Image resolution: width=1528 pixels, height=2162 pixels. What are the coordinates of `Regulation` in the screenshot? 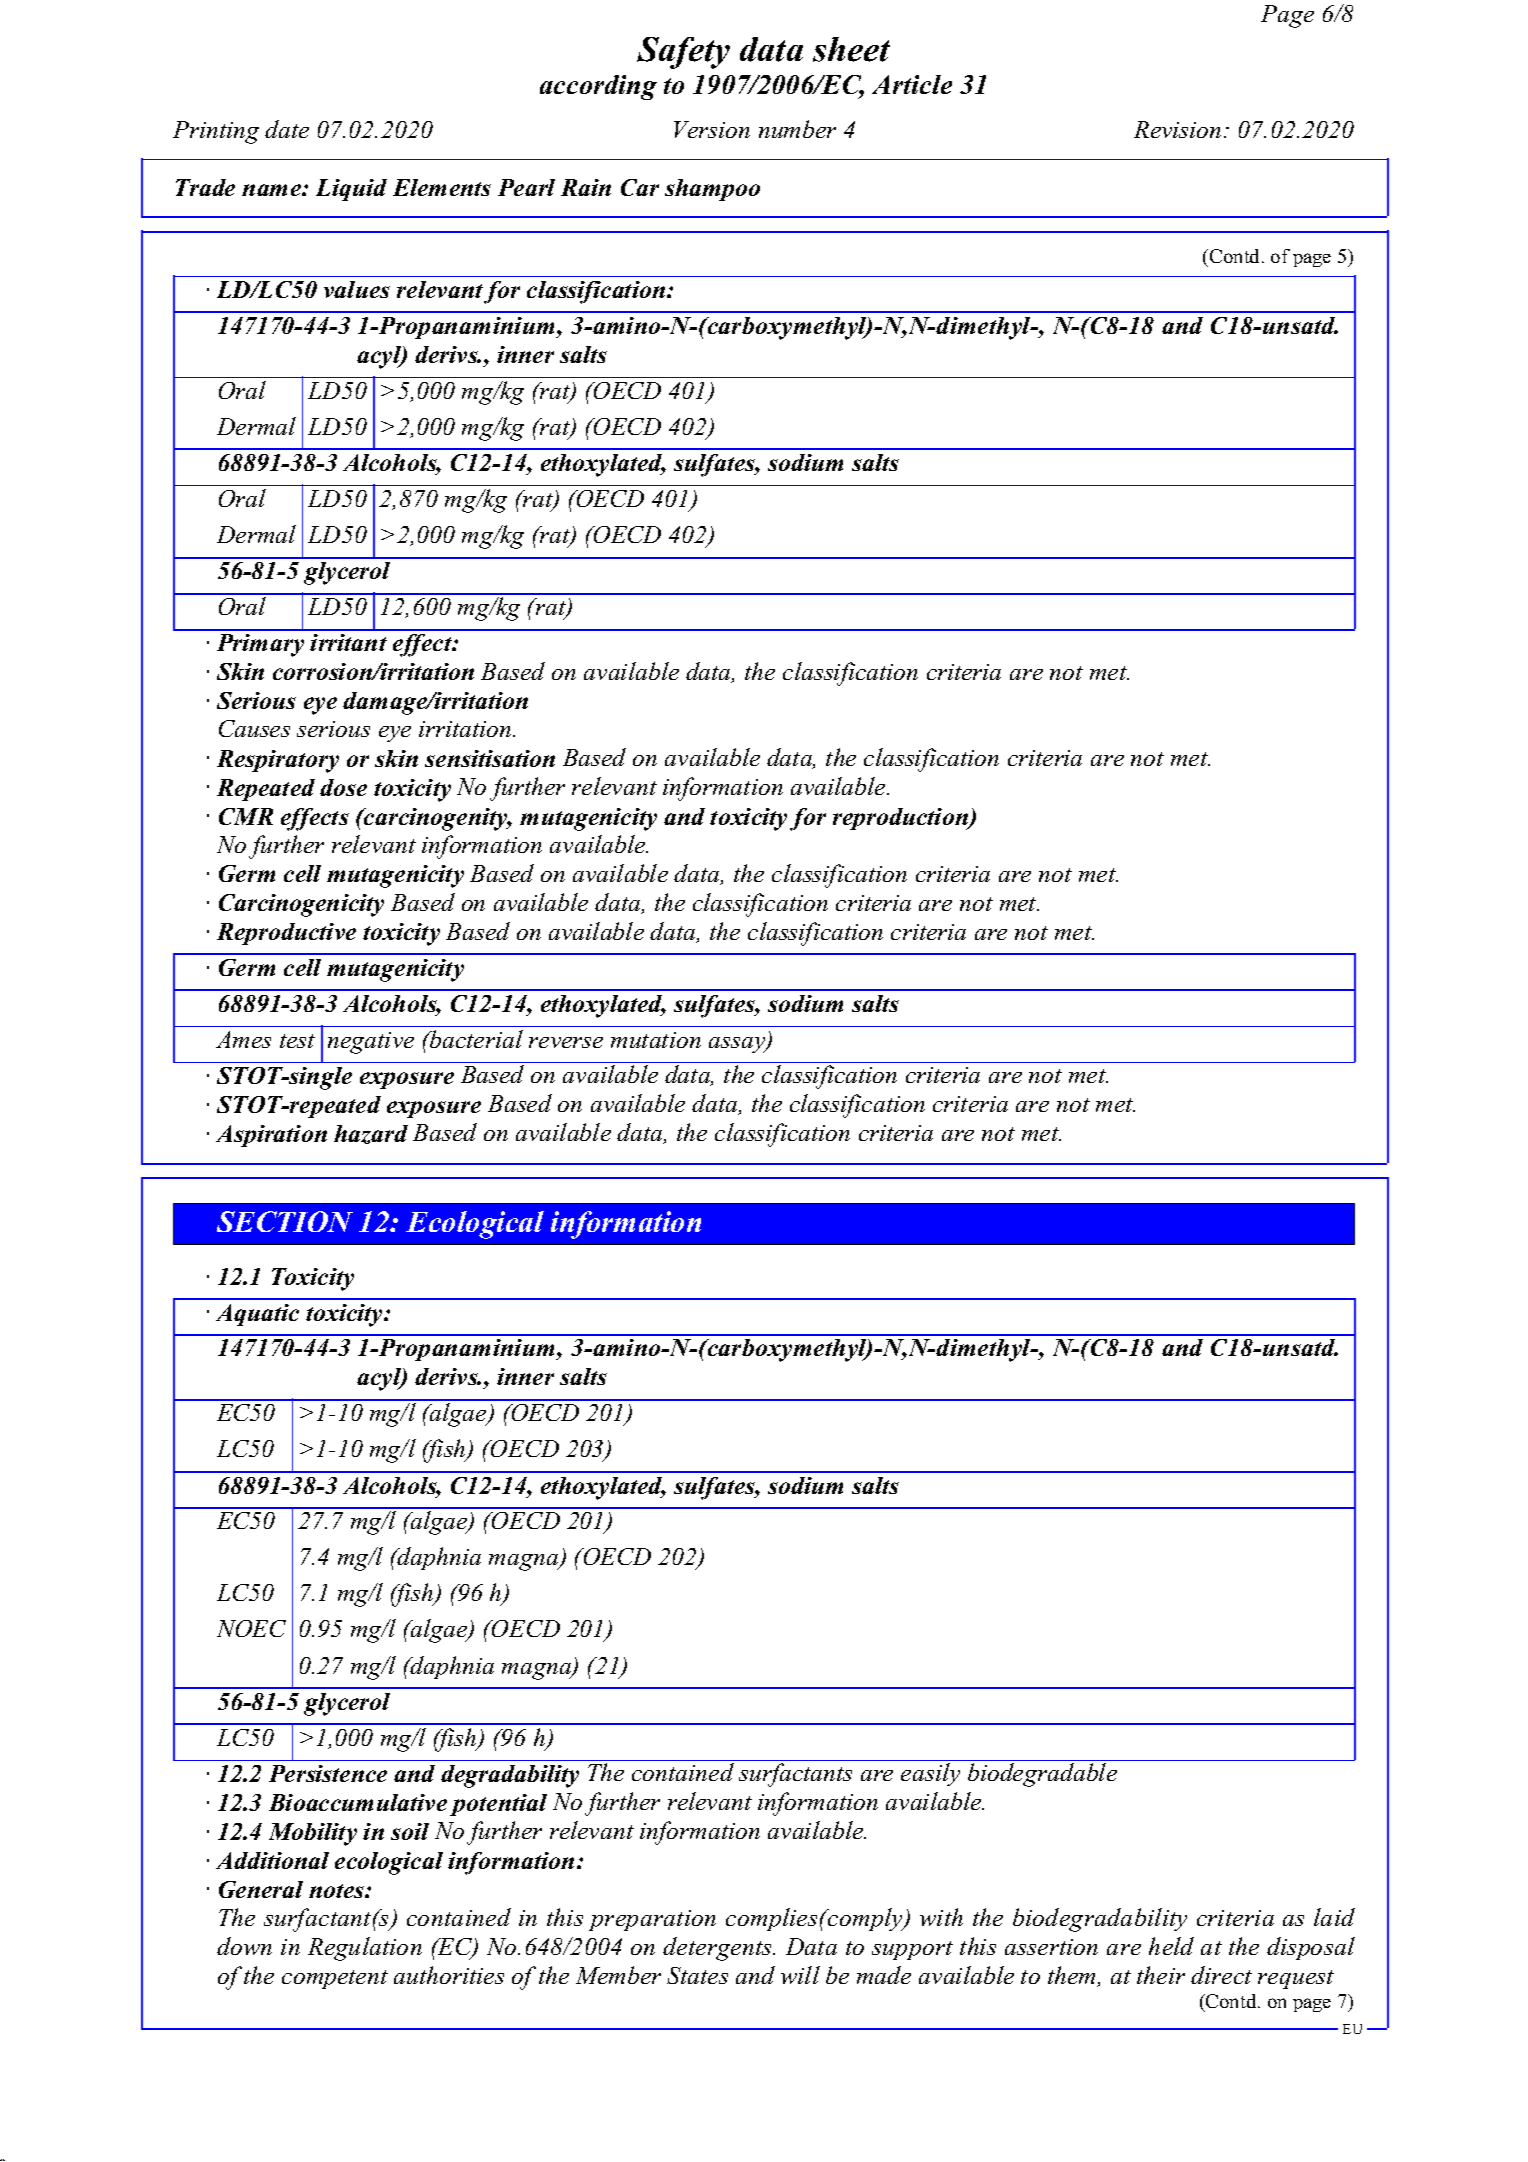 It's located at (365, 1949).
